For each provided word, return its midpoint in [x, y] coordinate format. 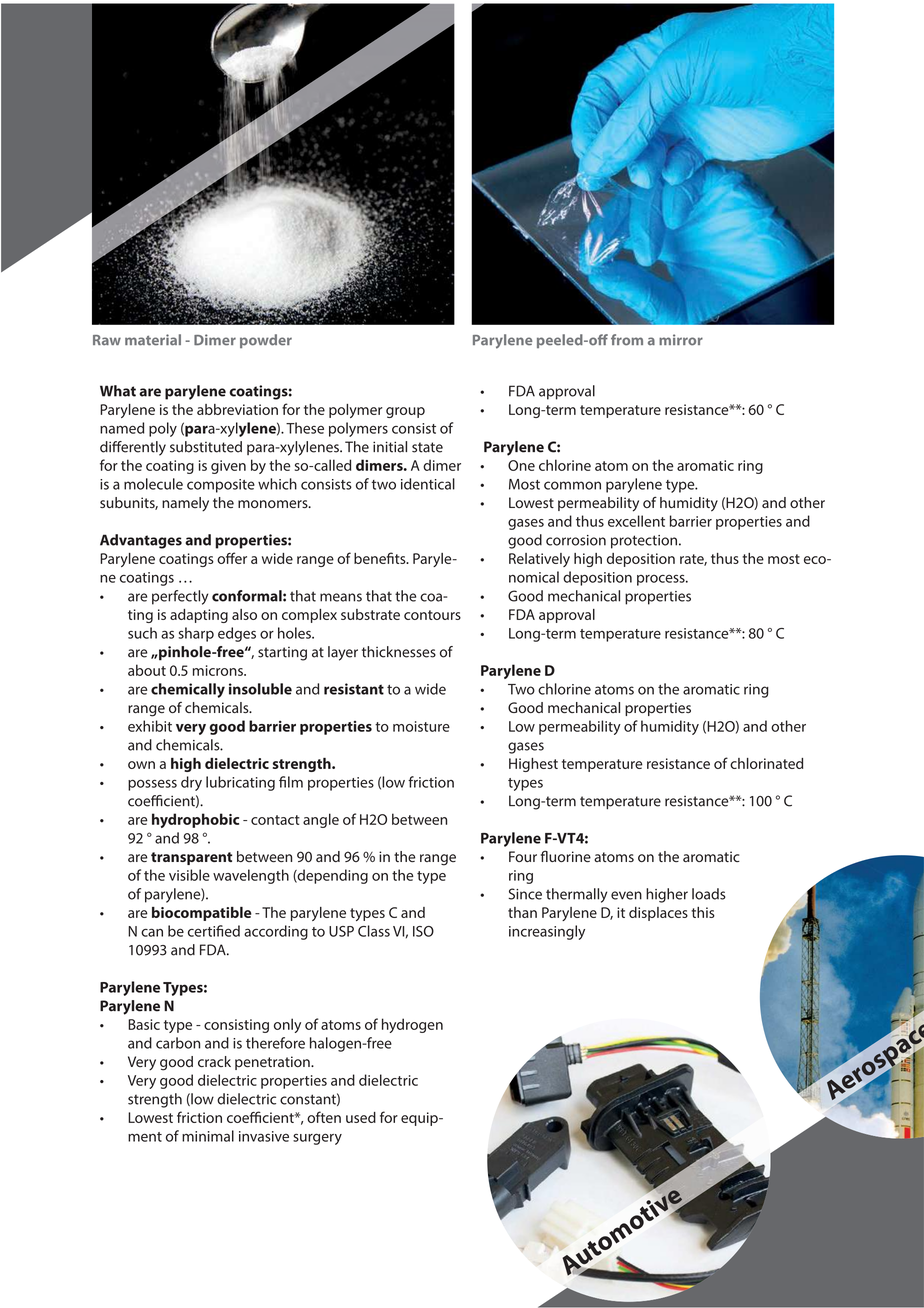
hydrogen [412, 1025]
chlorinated [766, 763]
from [627, 340]
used [361, 1117]
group [405, 412]
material [153, 340]
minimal [208, 1136]
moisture [421, 726]
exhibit [150, 726]
